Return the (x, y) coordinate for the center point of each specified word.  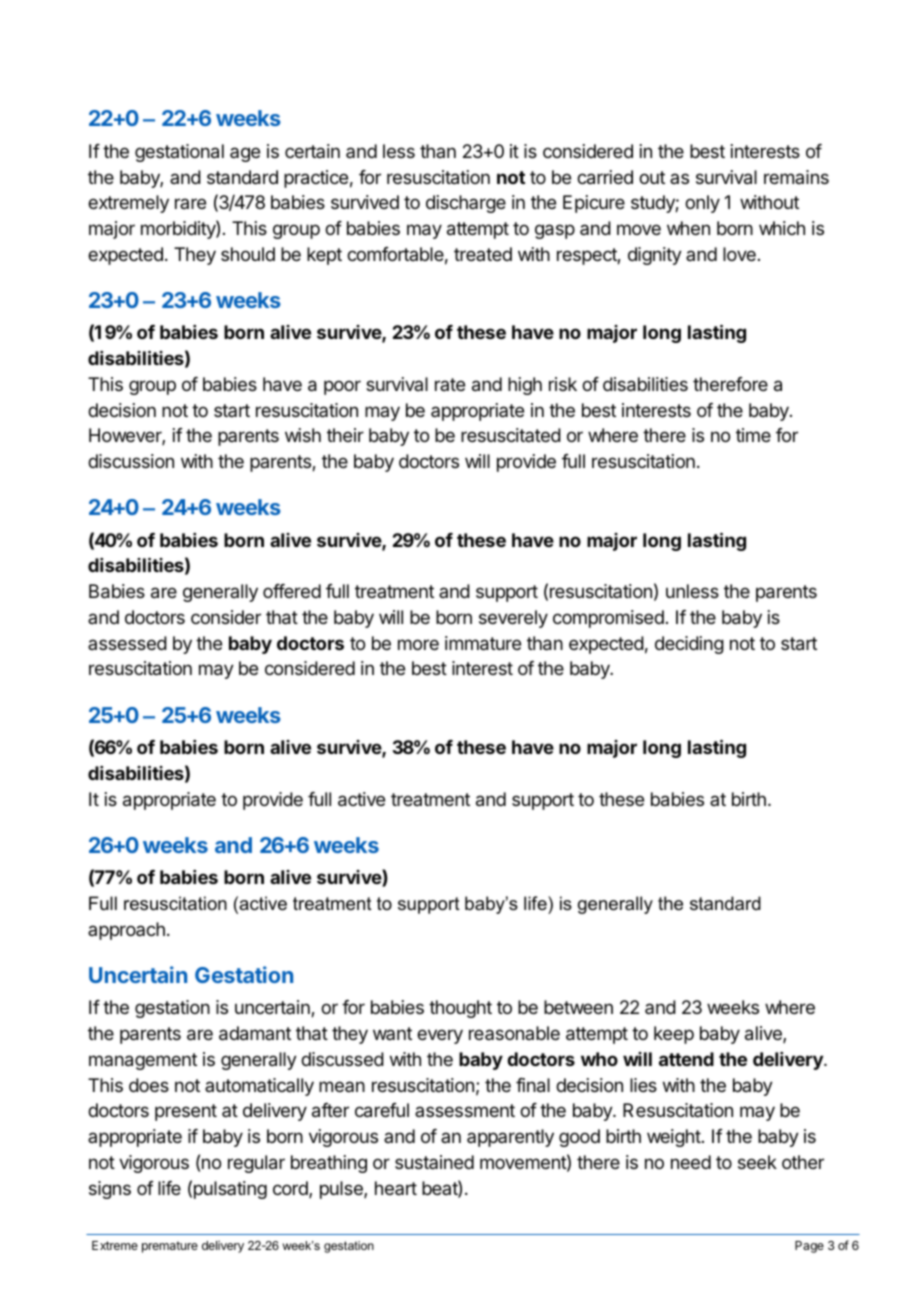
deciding (689, 645)
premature (170, 1247)
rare (190, 203)
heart (396, 1188)
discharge (466, 204)
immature (483, 643)
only (702, 204)
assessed (127, 643)
